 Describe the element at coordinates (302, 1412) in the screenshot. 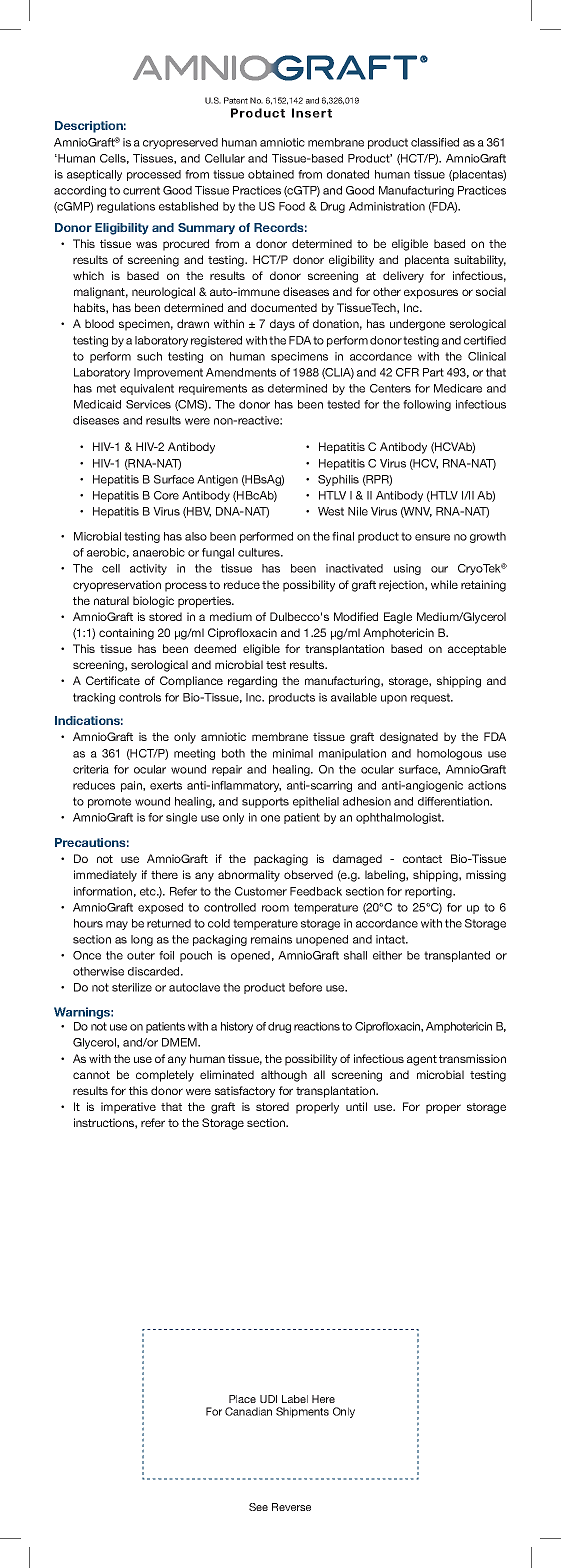

I see `Shipments` at that location.
